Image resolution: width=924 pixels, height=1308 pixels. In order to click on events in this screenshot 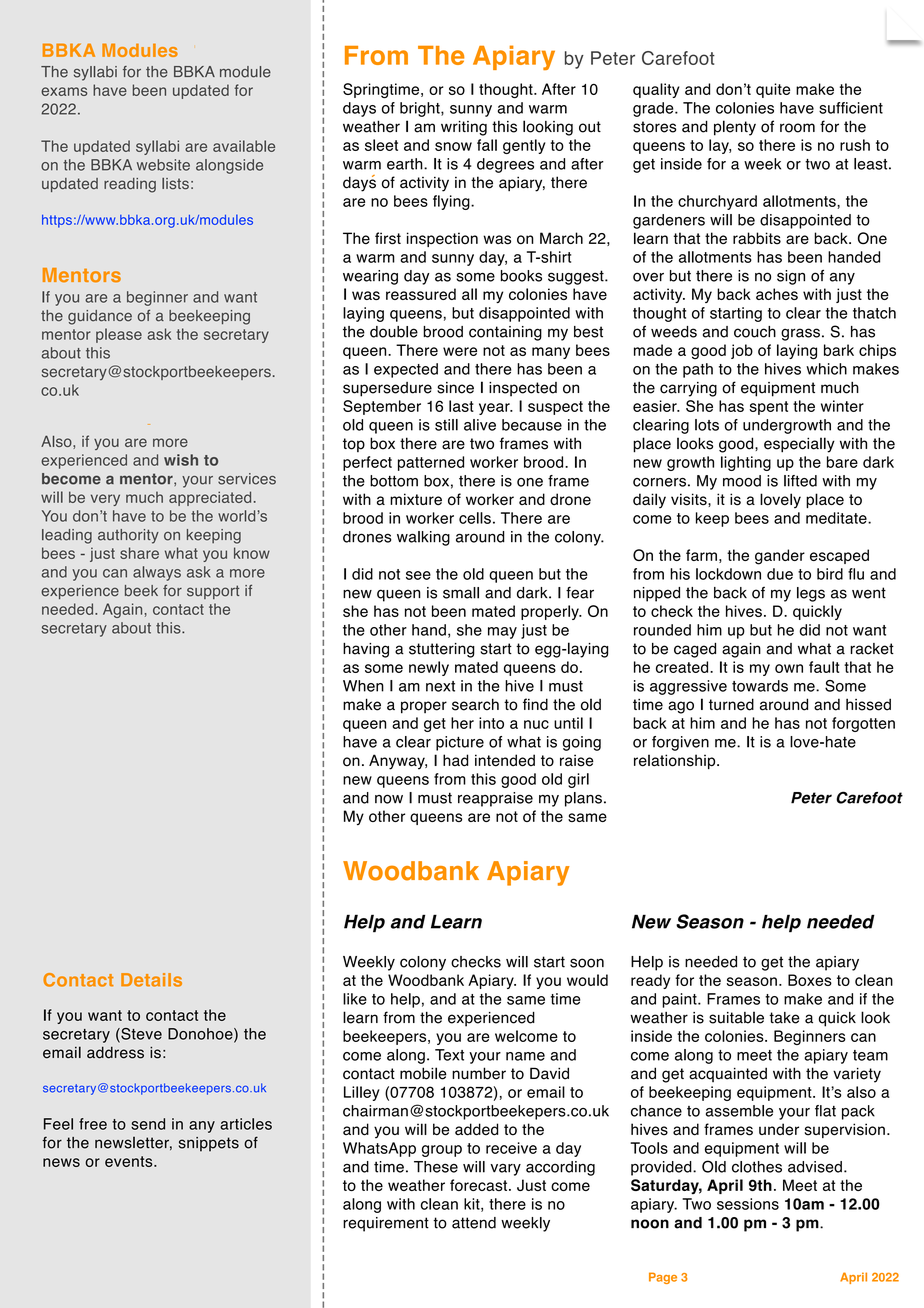, I will do `click(130, 1161)`.
